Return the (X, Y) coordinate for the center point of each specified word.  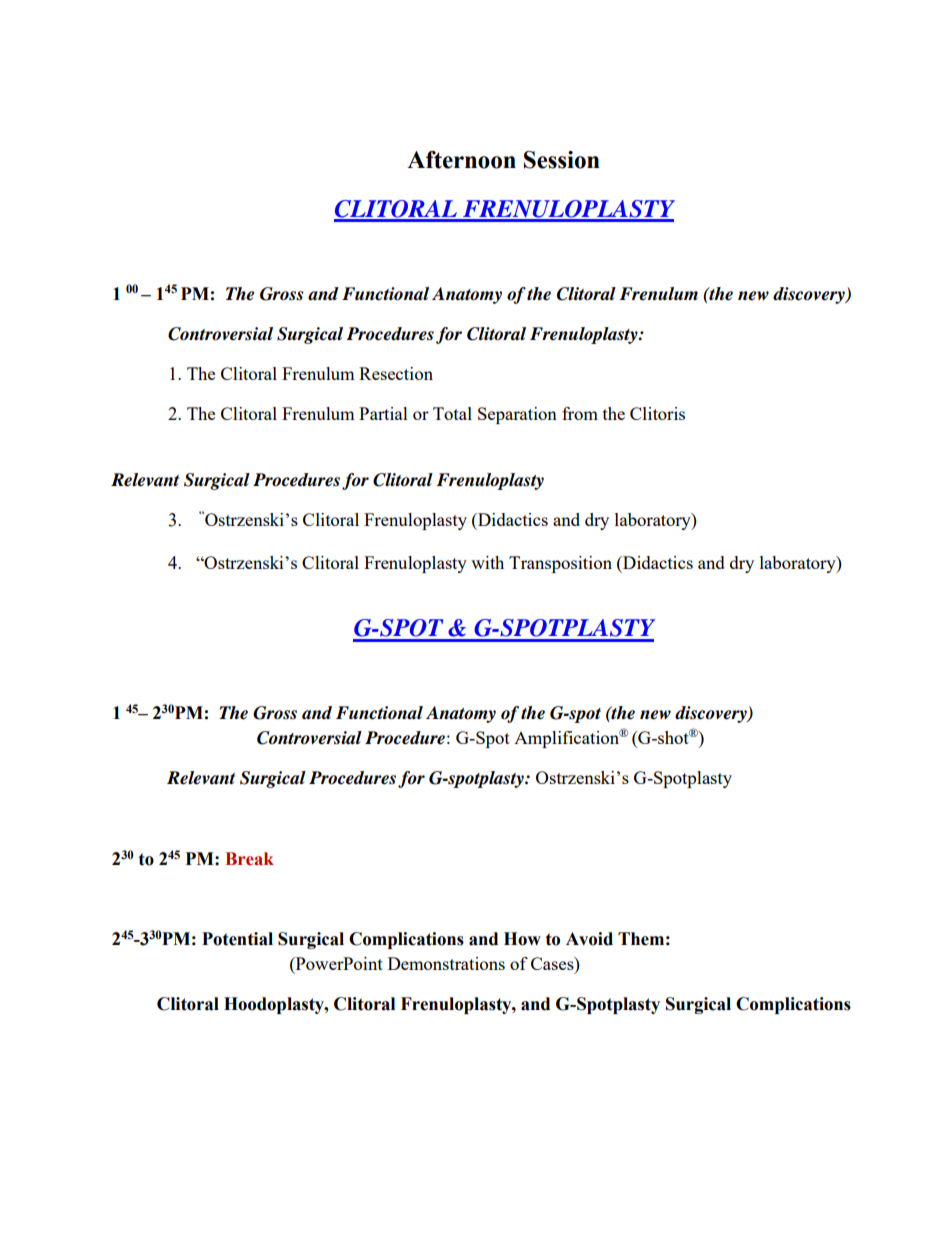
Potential (237, 939)
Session (562, 160)
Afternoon (461, 160)
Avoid (589, 939)
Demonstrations (446, 963)
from (580, 413)
